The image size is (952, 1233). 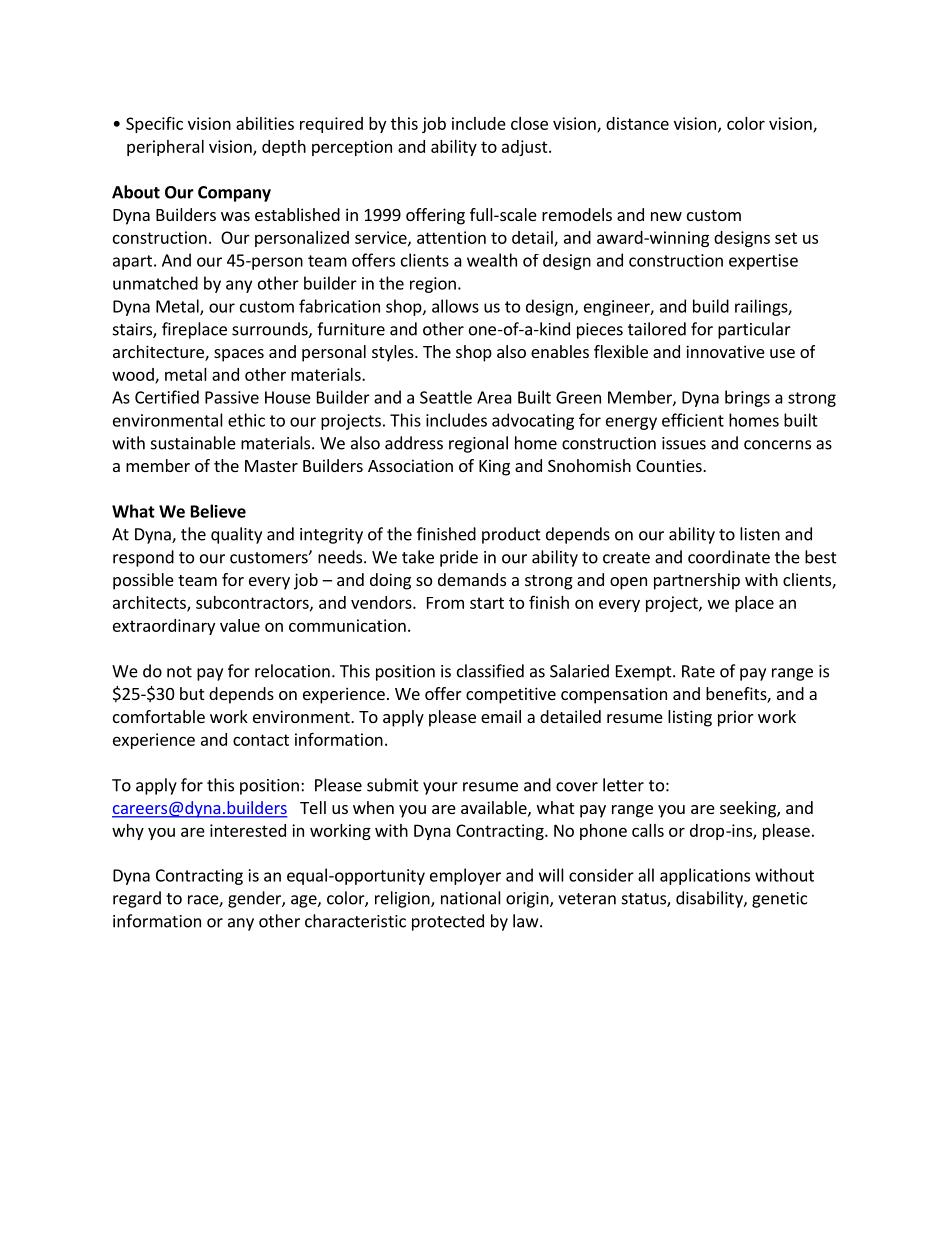 I want to click on regard, so click(x=137, y=899).
